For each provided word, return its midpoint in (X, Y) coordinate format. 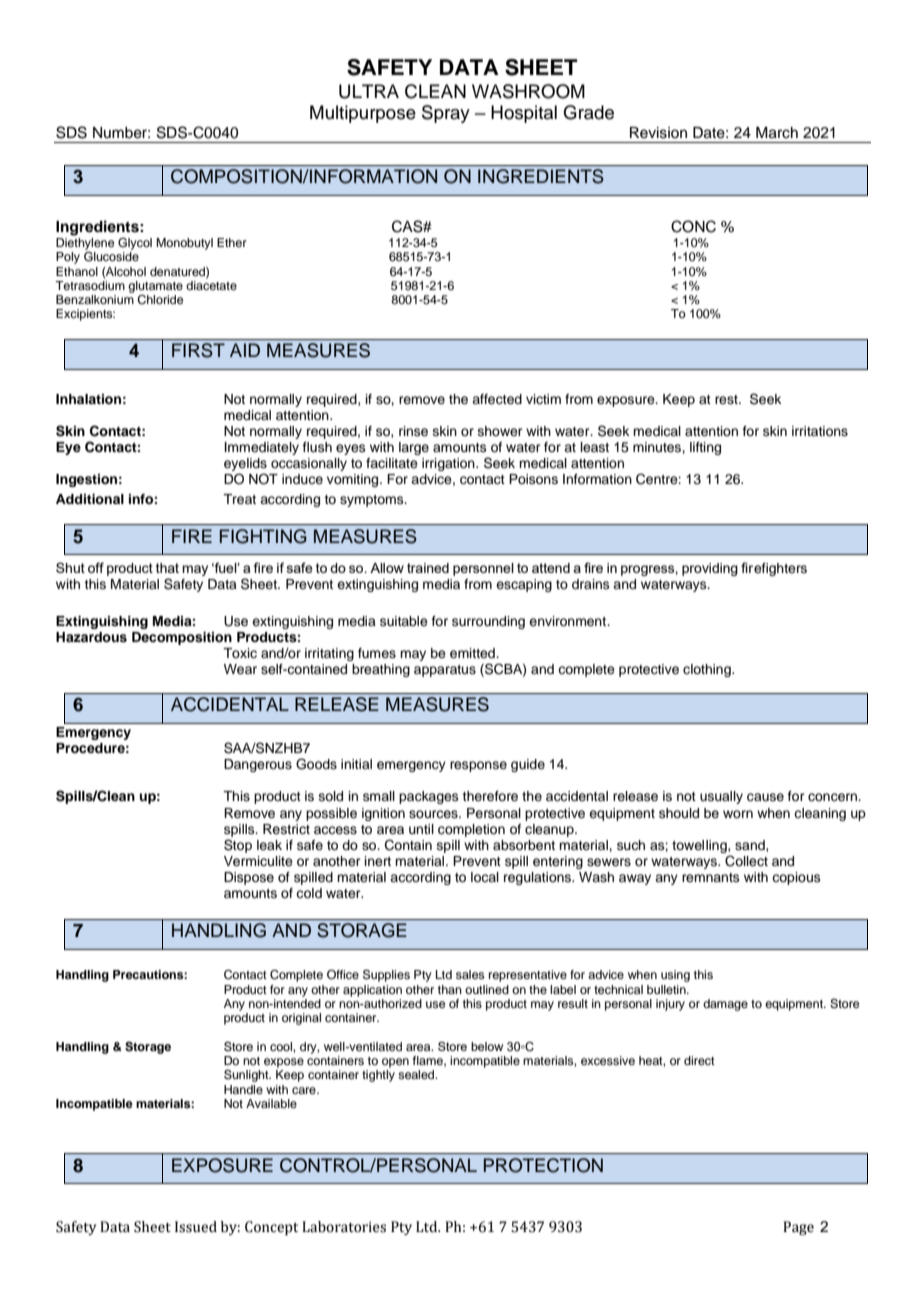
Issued (196, 1227)
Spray (446, 114)
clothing (708, 670)
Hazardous (91, 637)
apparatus (445, 671)
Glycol (135, 244)
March (777, 133)
